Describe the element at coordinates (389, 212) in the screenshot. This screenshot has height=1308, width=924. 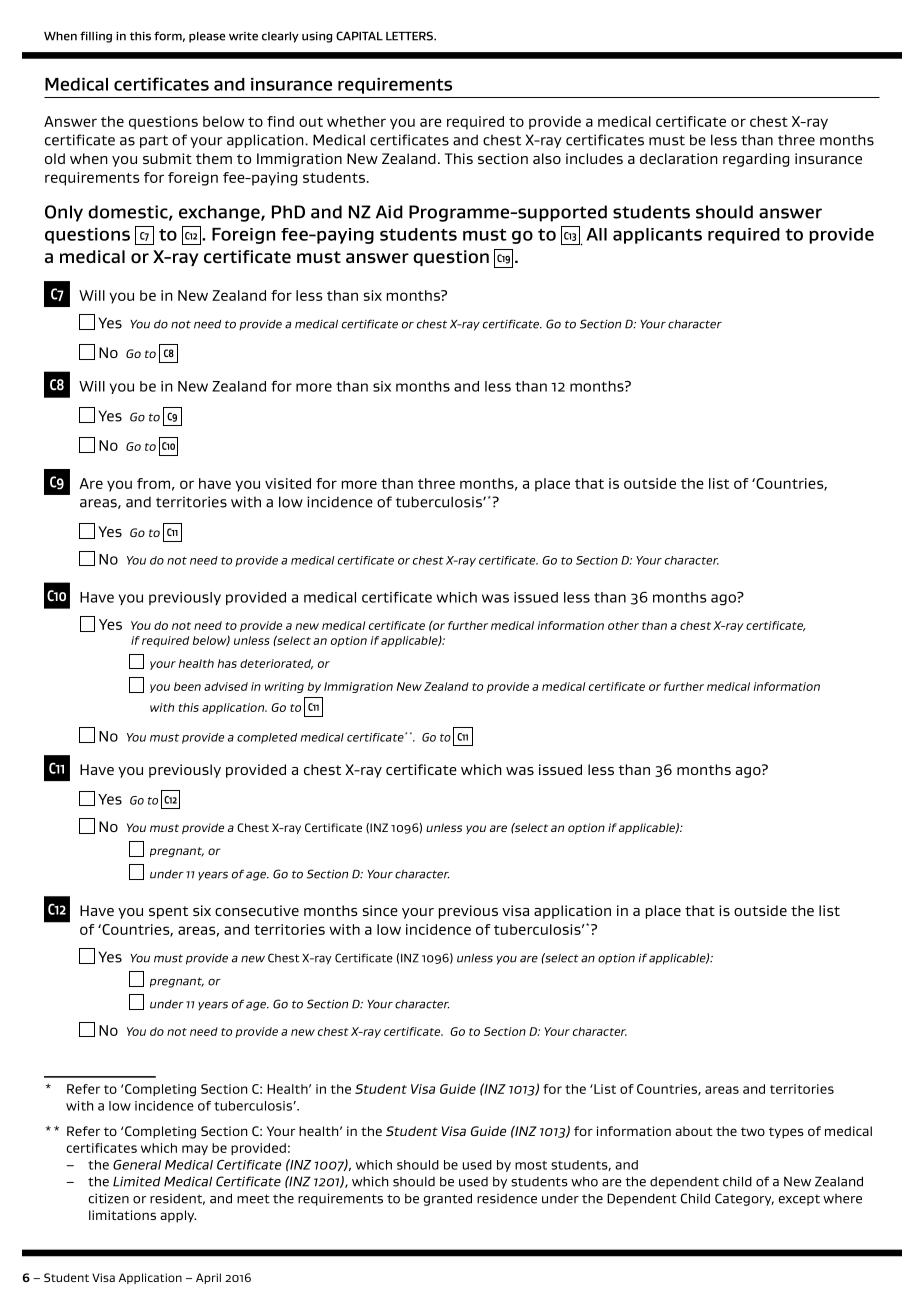
I see `Aid` at that location.
